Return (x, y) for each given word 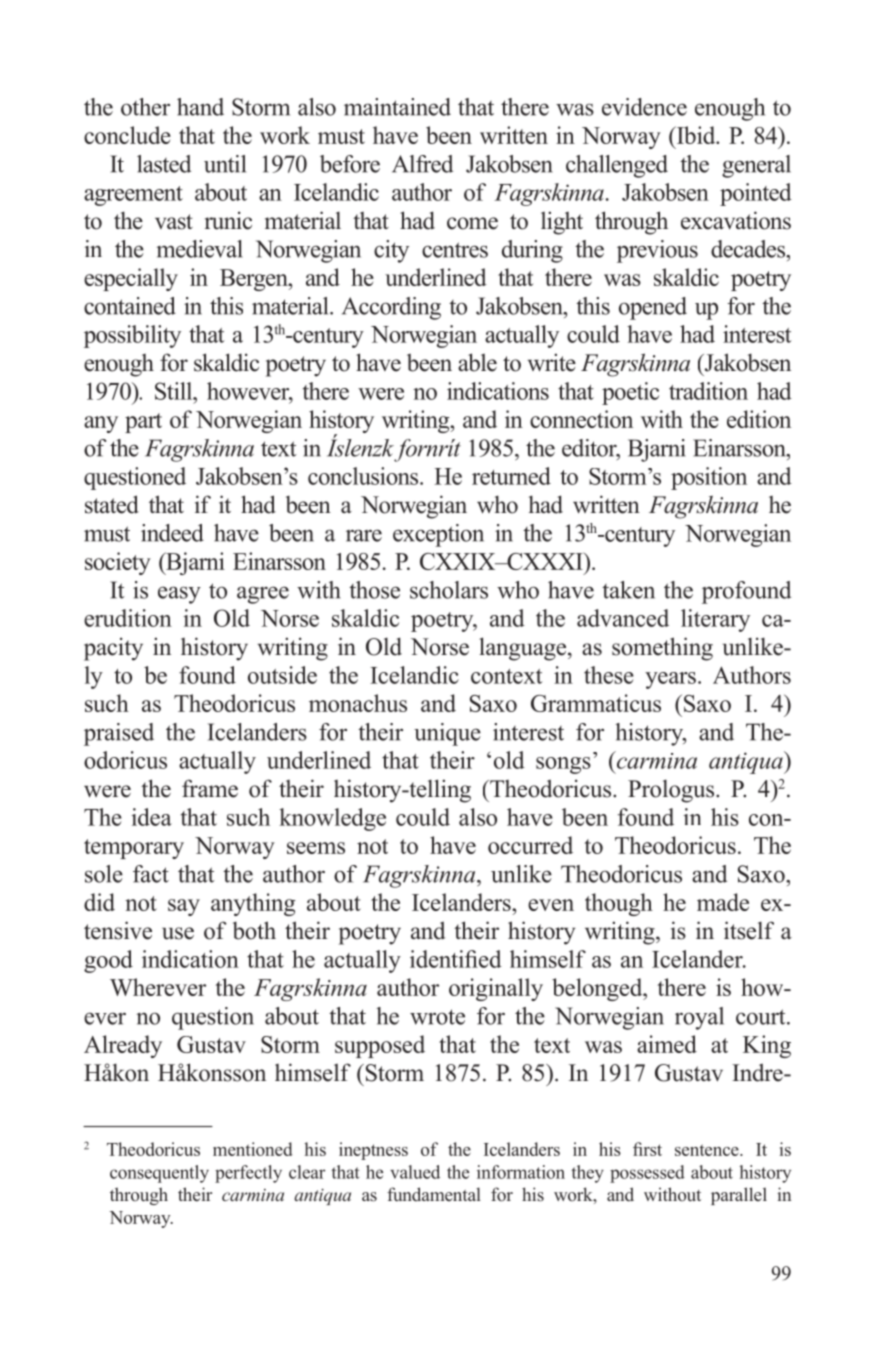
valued (415, 1172)
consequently (159, 1174)
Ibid (696, 135)
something (662, 649)
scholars (449, 590)
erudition (128, 618)
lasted (164, 164)
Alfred (422, 164)
